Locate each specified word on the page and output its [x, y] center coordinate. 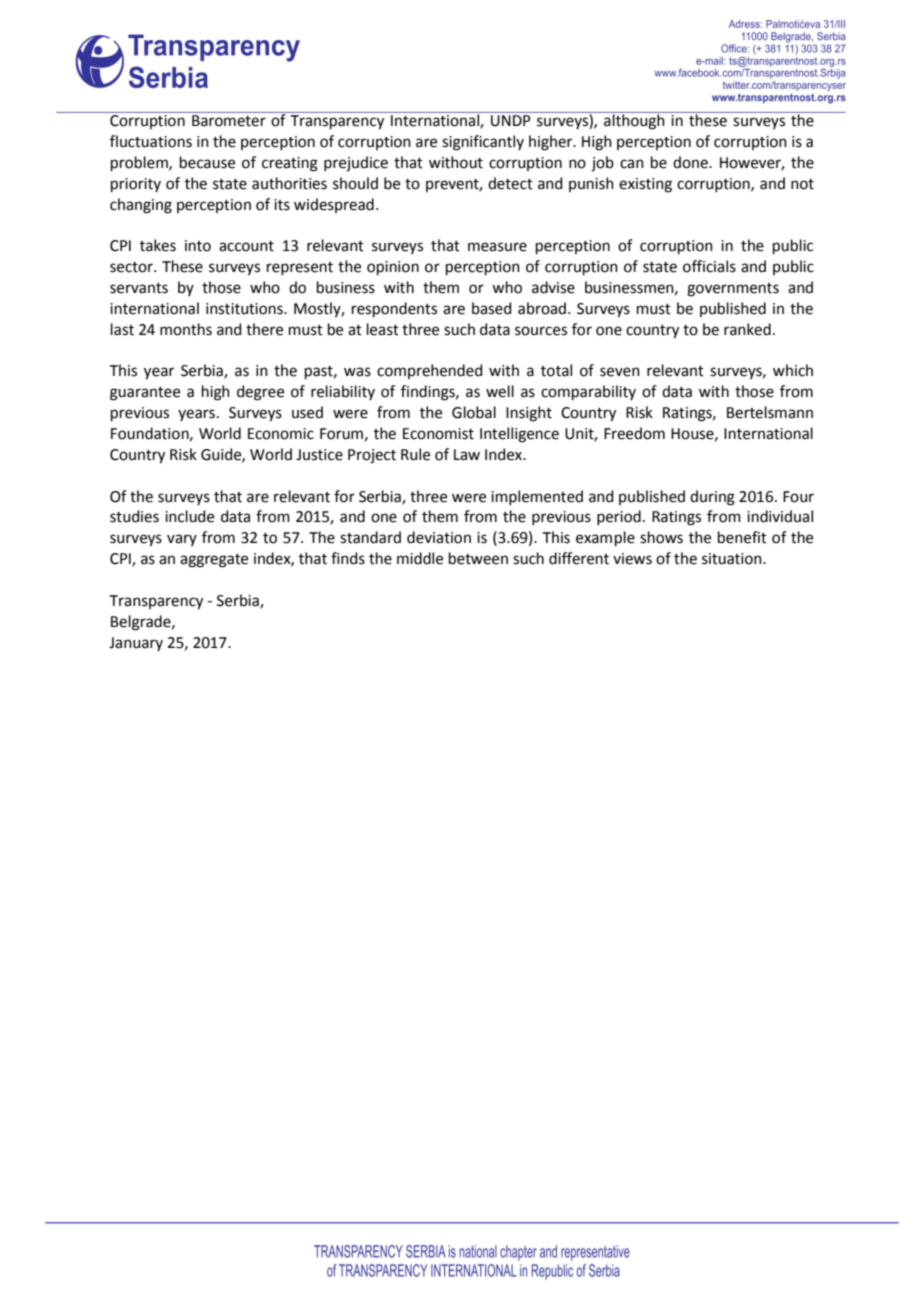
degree [260, 393]
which [793, 370]
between [478, 558]
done [691, 162]
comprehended [430, 371]
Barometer [229, 121]
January [136, 644]
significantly [483, 143]
